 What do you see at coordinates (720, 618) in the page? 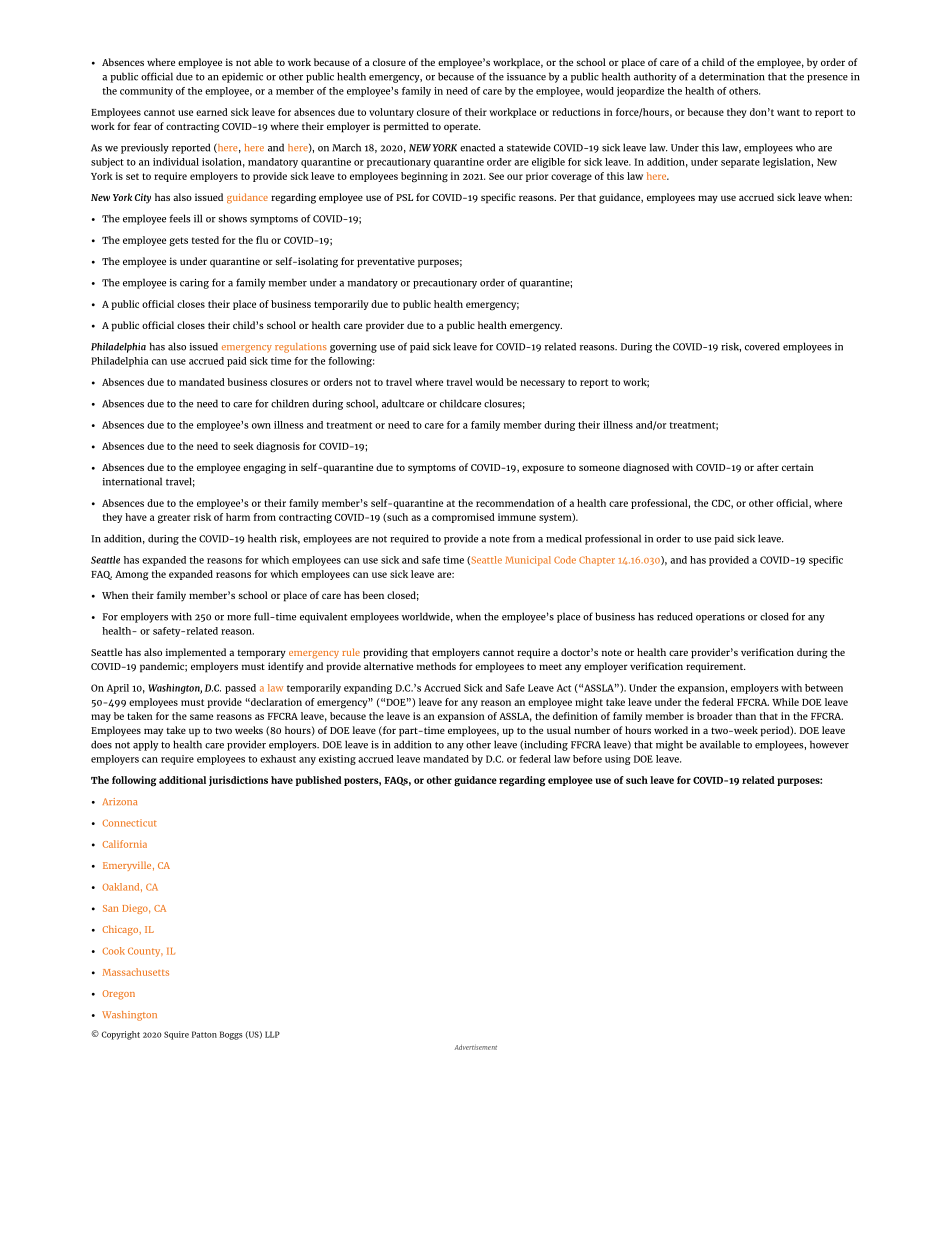
I see `operations` at bounding box center [720, 618].
